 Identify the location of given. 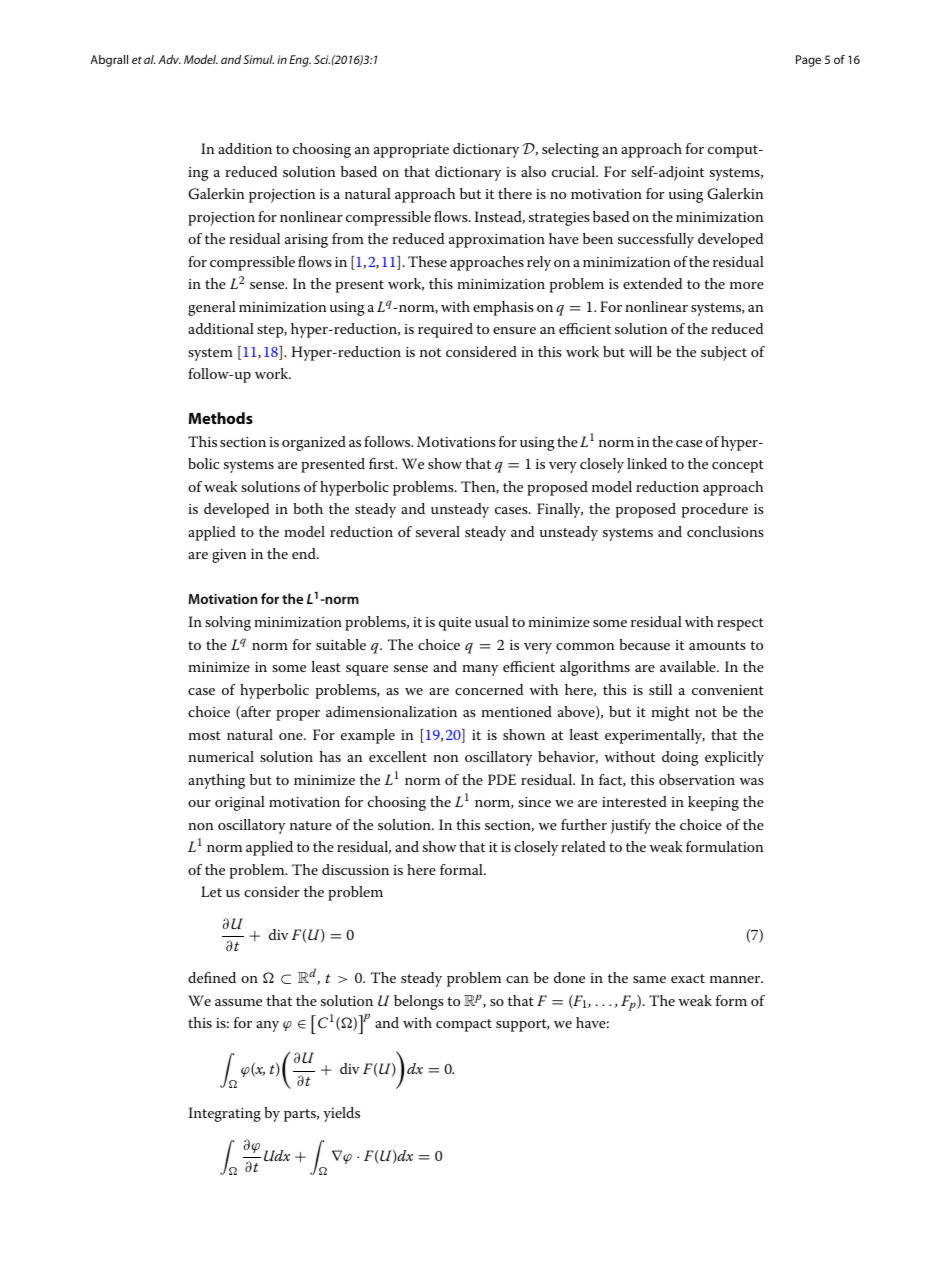
(229, 556).
